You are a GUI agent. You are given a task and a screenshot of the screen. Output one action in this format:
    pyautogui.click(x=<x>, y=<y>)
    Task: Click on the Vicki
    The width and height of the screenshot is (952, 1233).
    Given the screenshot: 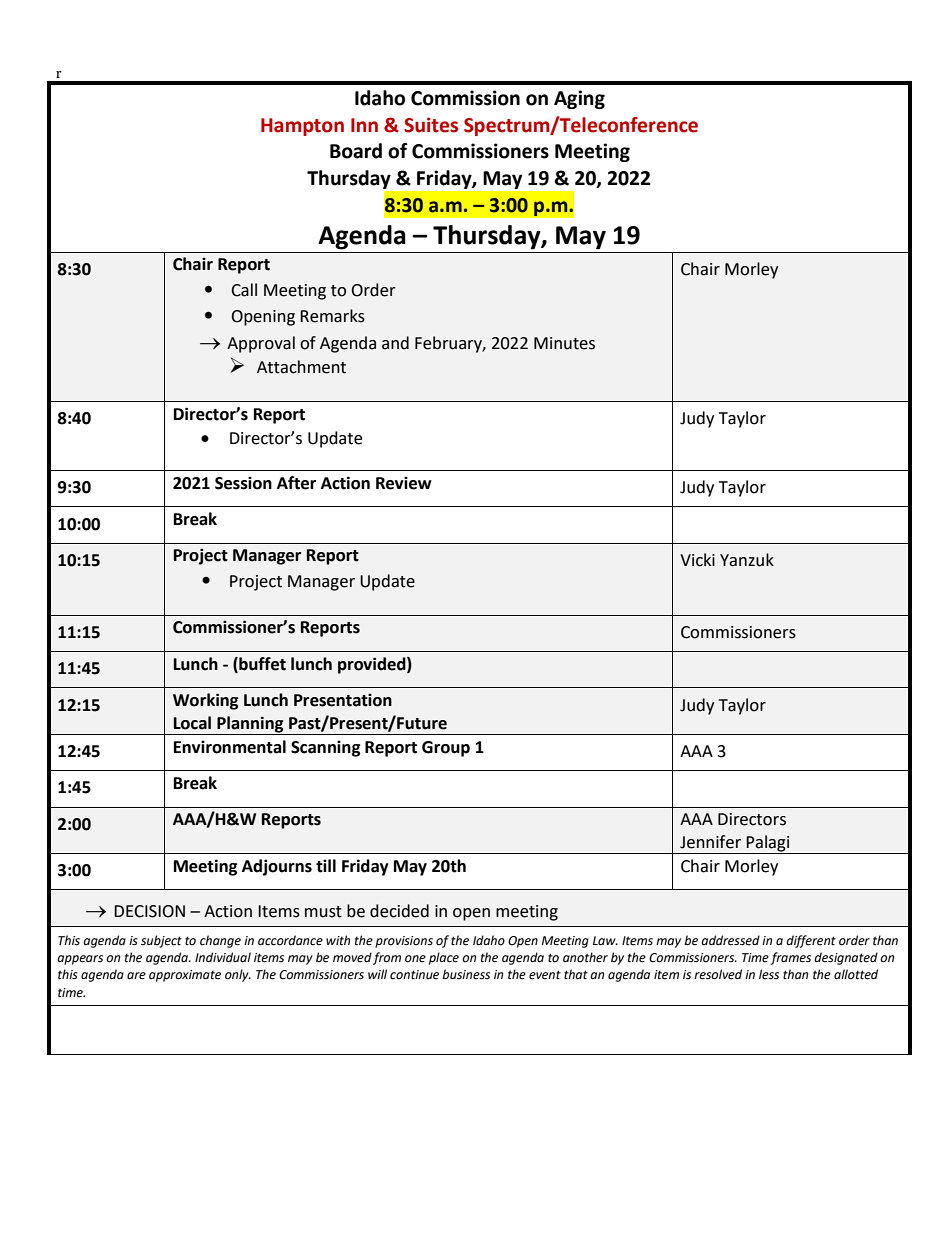 What is the action you would take?
    pyautogui.click(x=697, y=560)
